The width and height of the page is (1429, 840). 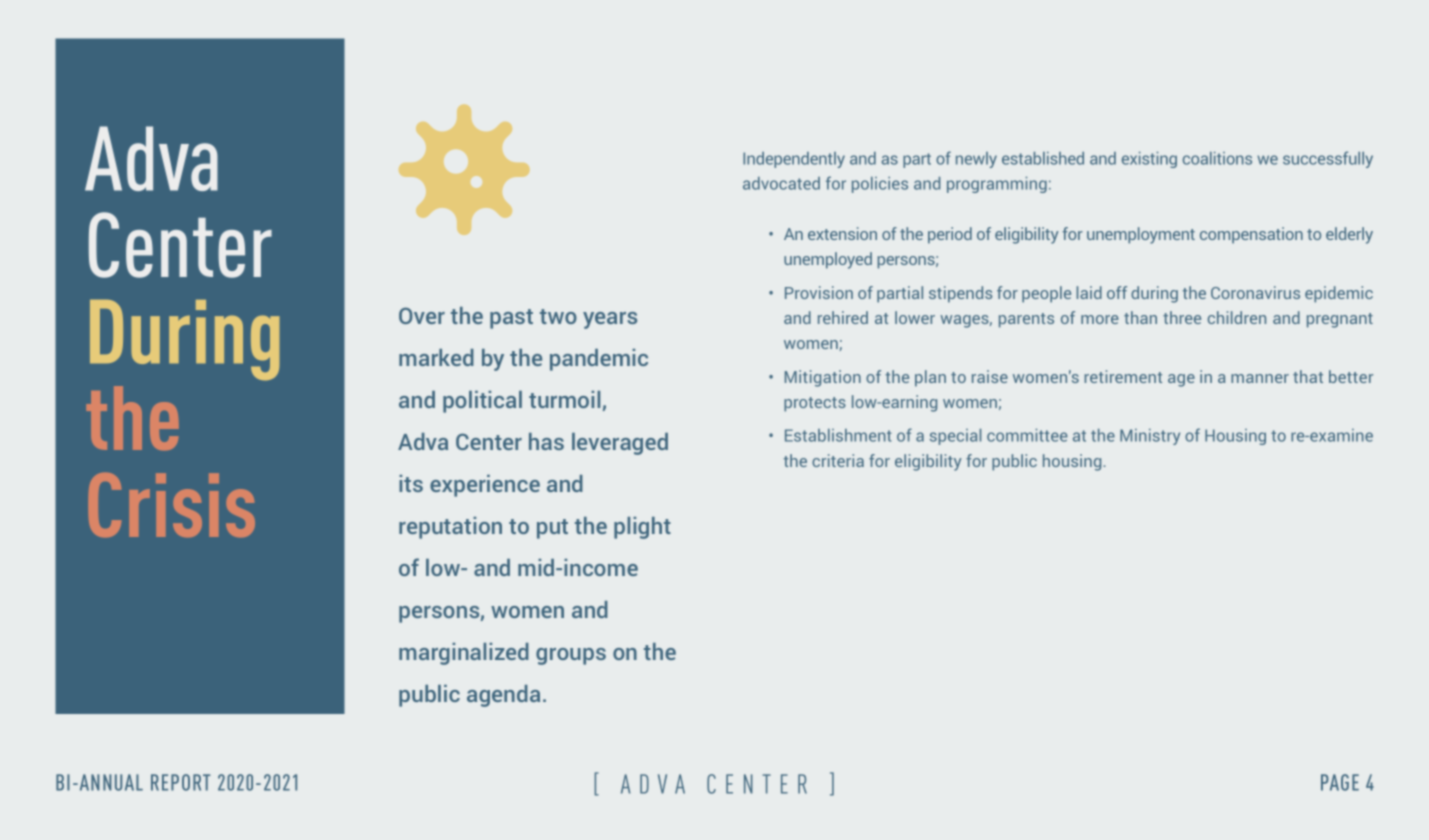 I want to click on criteria, so click(x=838, y=460).
